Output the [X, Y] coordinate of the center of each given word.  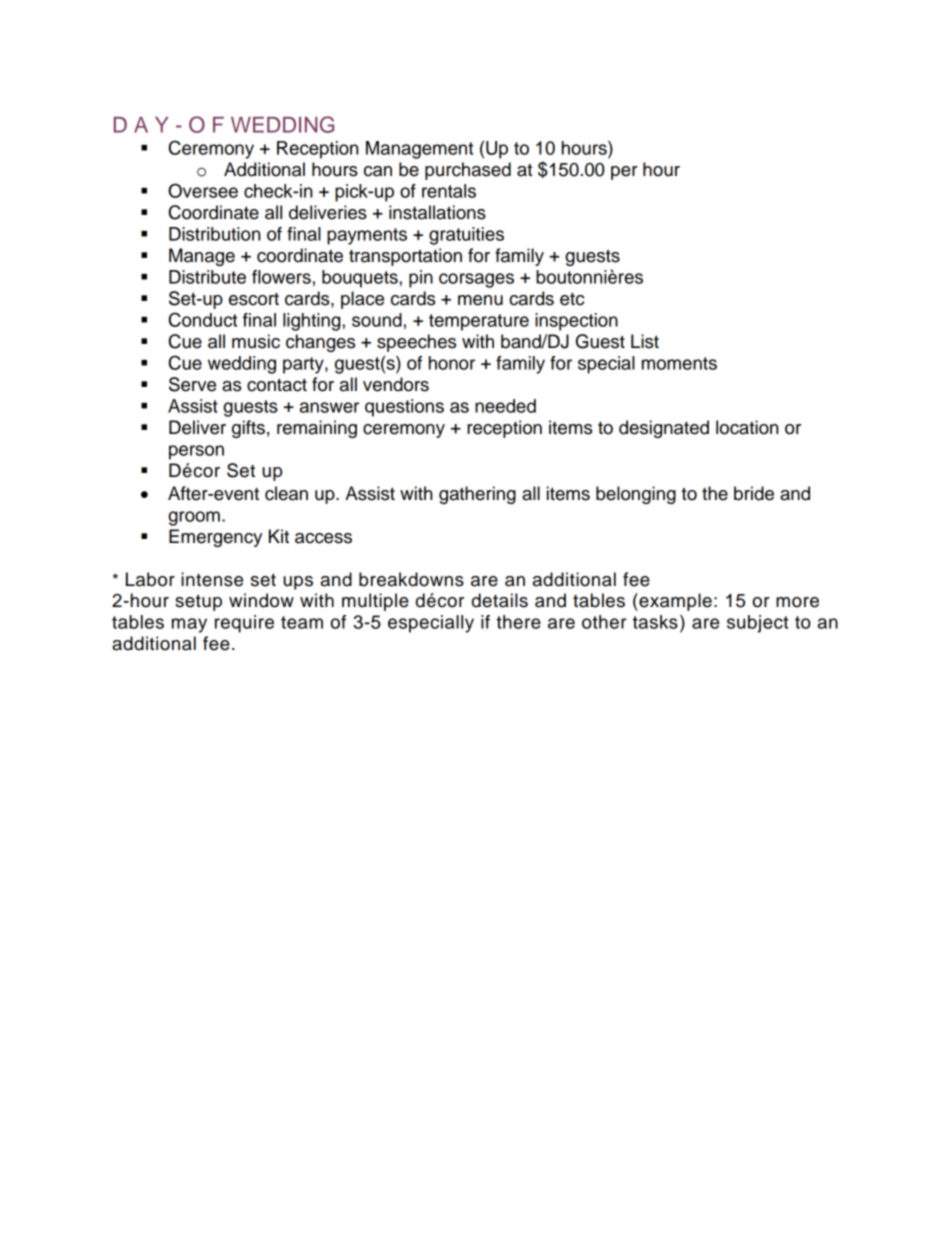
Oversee [203, 190]
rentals [449, 191]
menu [480, 300]
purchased [468, 171]
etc [572, 299]
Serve [192, 384]
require [244, 624]
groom [194, 518]
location [747, 427]
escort [254, 299]
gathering [477, 495]
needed [505, 406]
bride [754, 493]
